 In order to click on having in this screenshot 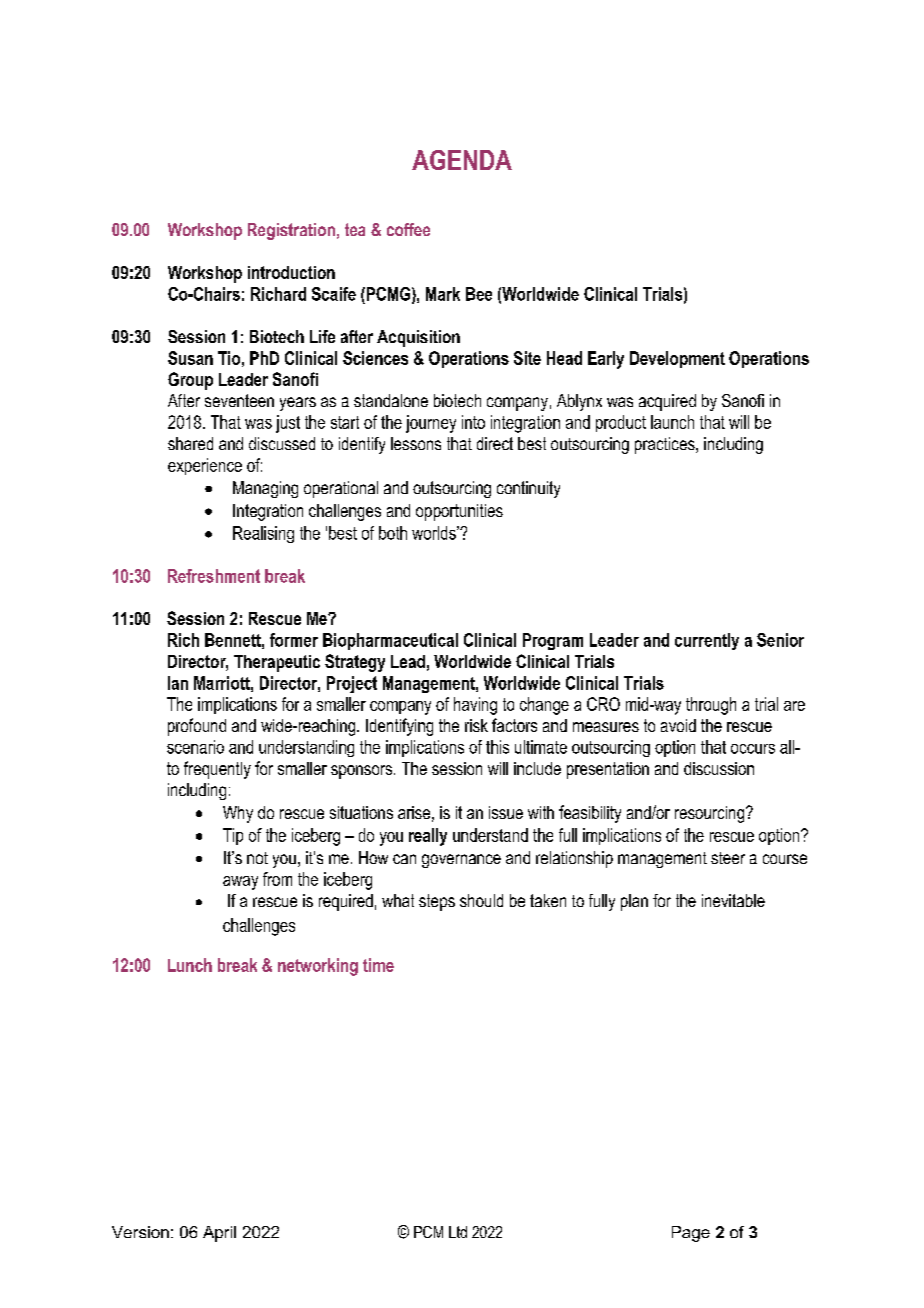, I will do `click(475, 706)`.
